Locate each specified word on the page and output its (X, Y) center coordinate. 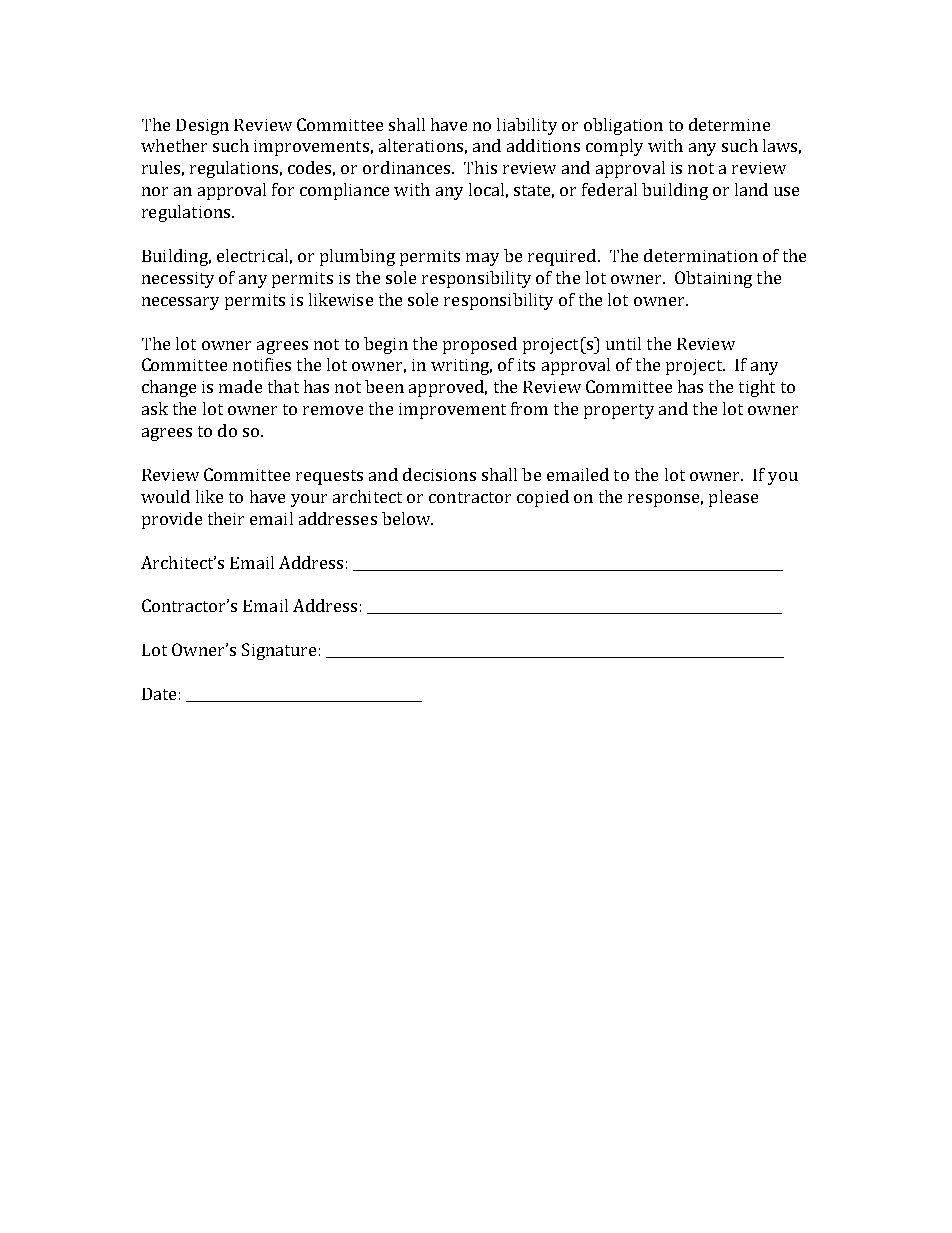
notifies (262, 364)
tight (757, 388)
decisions (439, 474)
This (480, 167)
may (482, 259)
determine (729, 124)
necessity (178, 280)
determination (701, 255)
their (226, 518)
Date (159, 694)
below (407, 518)
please (733, 498)
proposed (480, 345)
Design (202, 127)
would (165, 496)
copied (543, 498)
